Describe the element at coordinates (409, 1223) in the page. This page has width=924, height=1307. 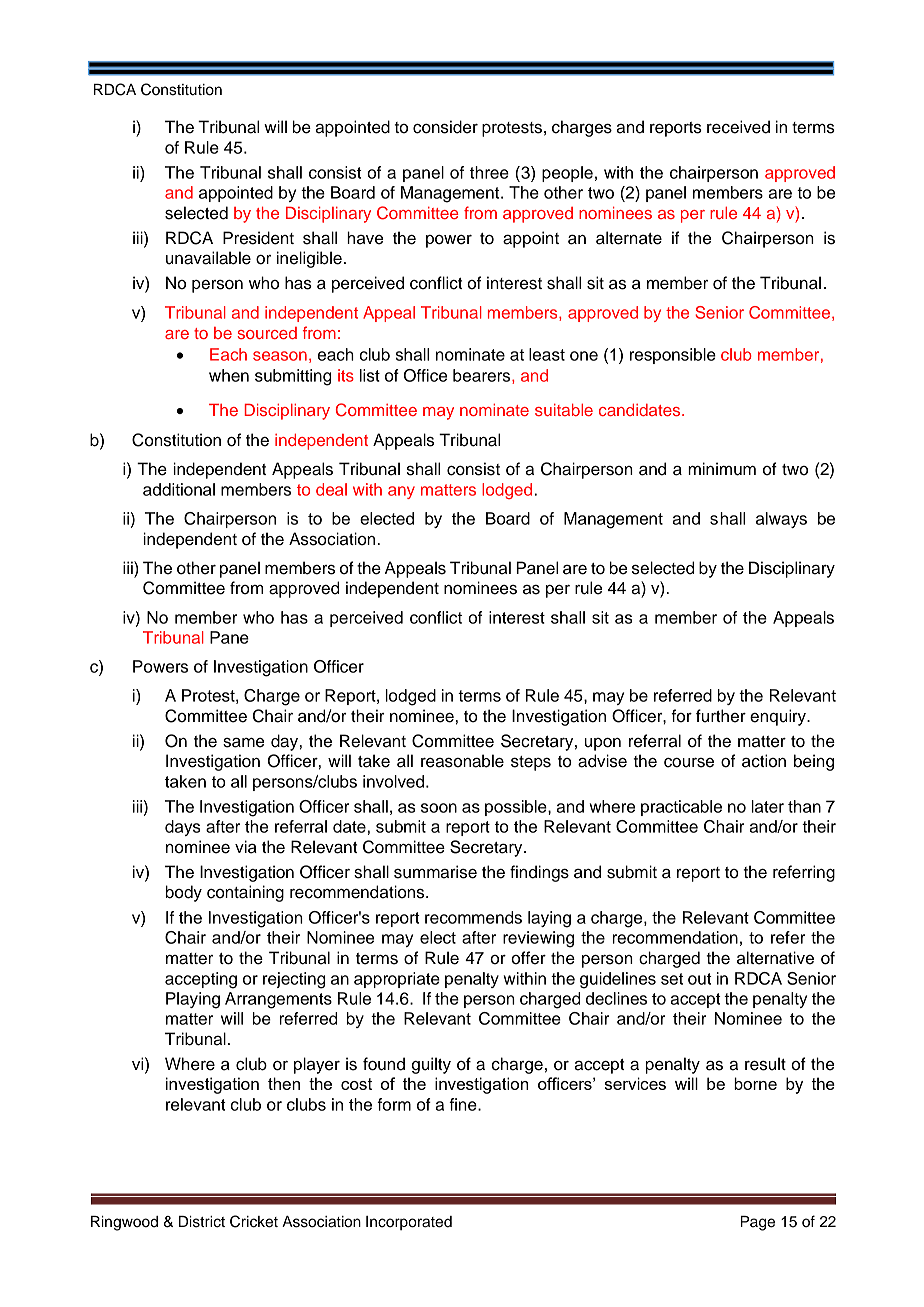
I see `Incorporated` at that location.
